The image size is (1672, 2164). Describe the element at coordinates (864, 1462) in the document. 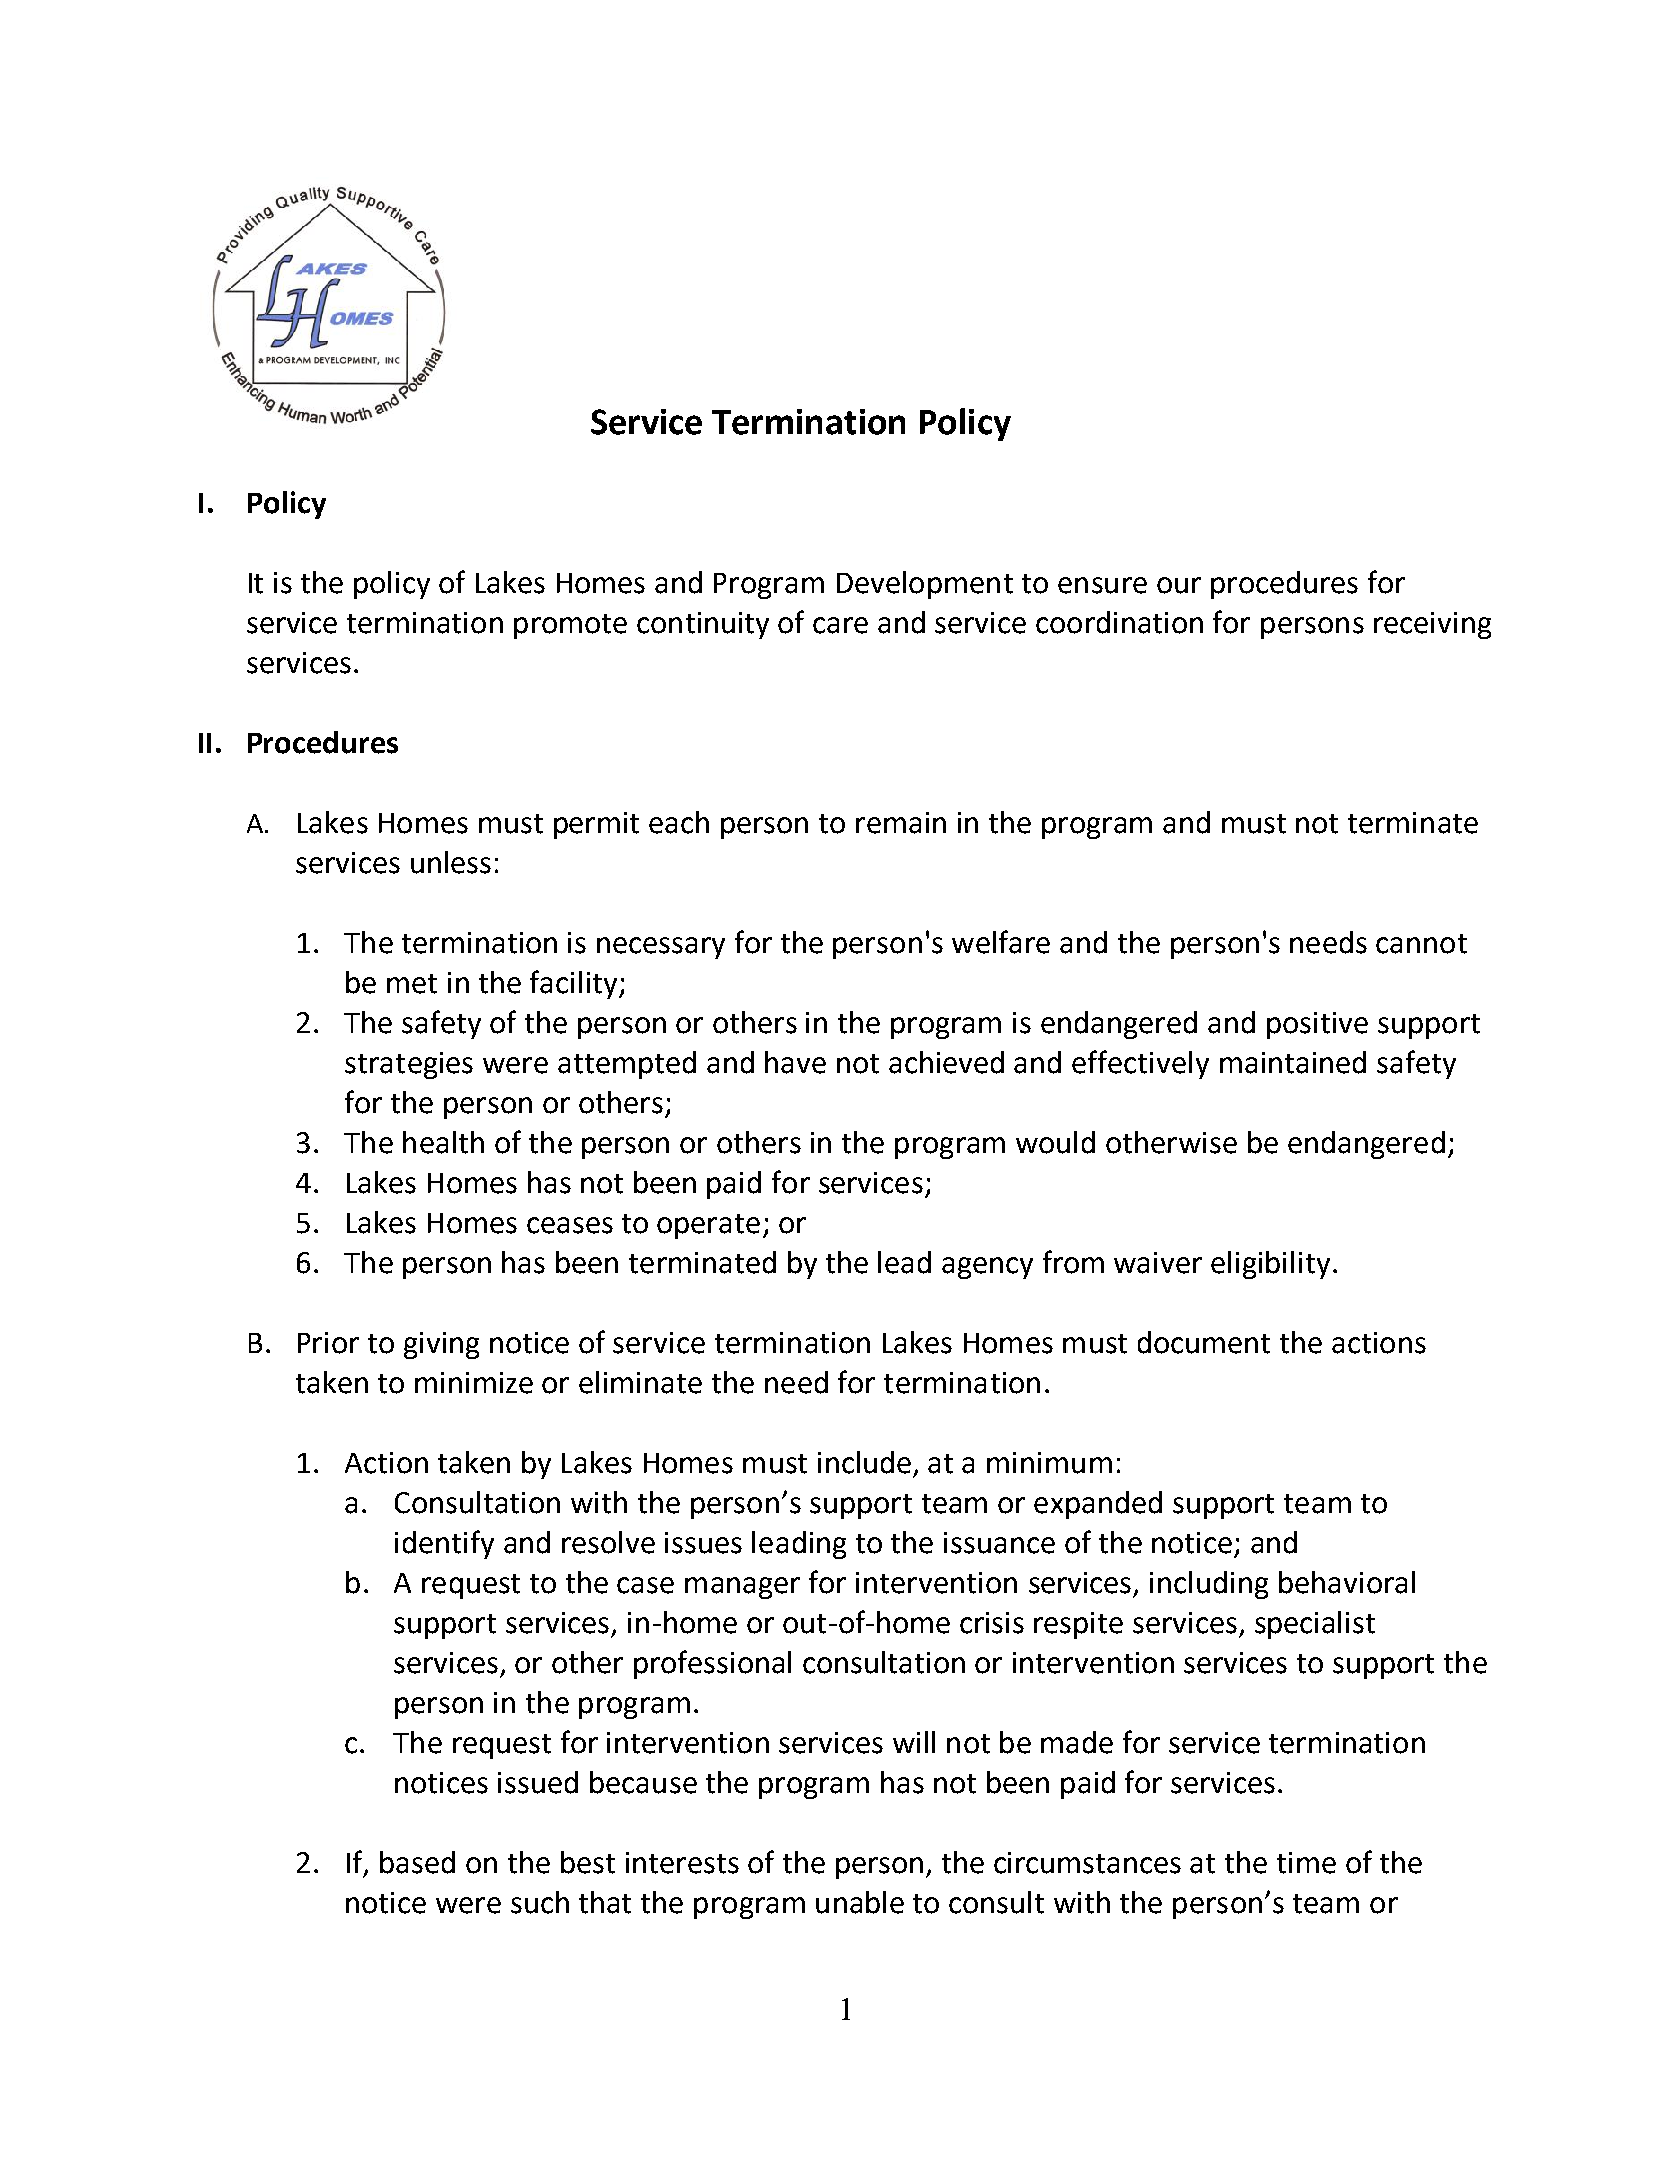

I see `include` at that location.
